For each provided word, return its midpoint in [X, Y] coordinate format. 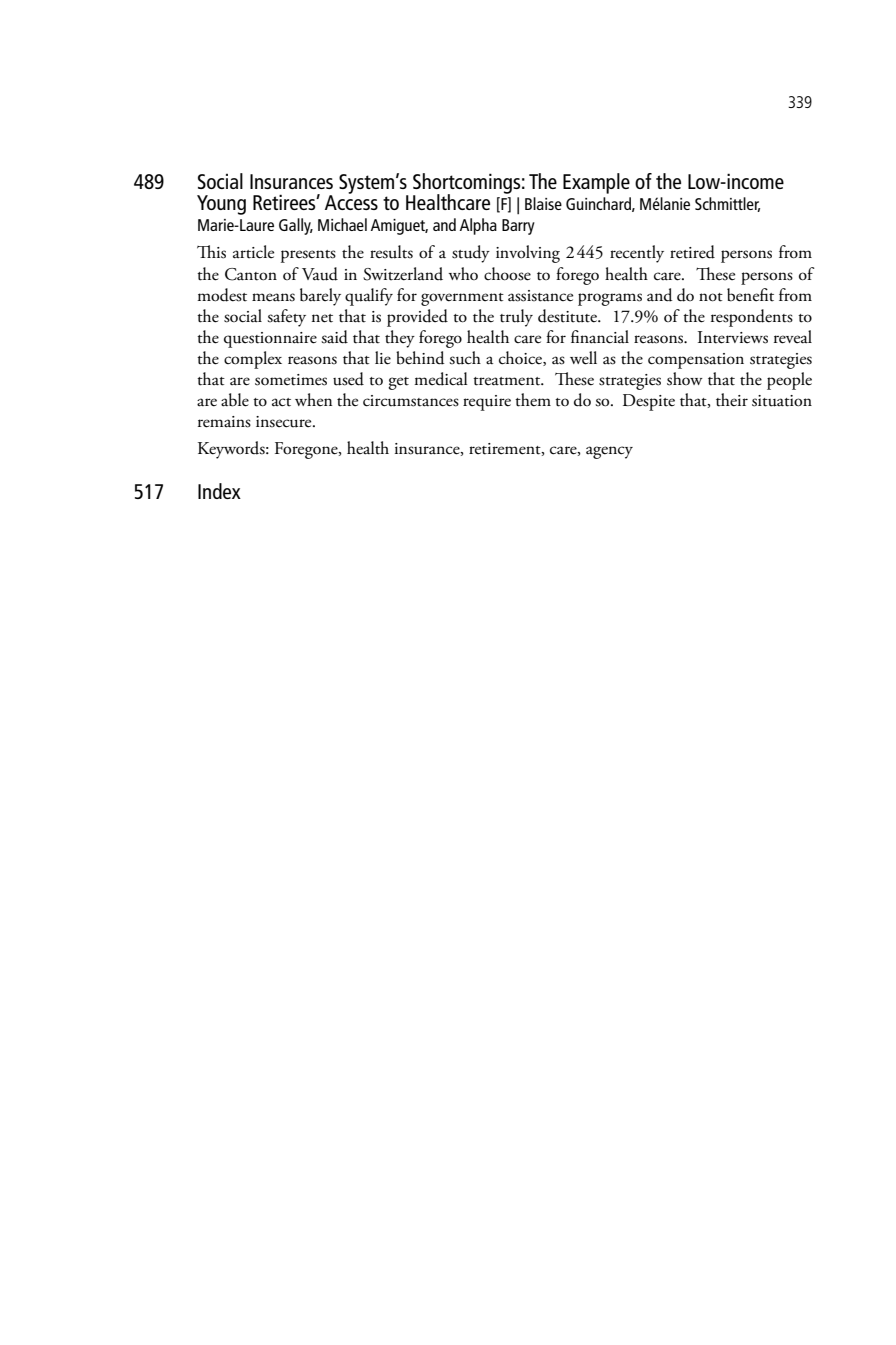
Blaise [543, 203]
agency [609, 452]
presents [308, 256]
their [732, 400]
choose [507, 274]
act [281, 402]
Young [221, 205]
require [487, 403]
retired [692, 252]
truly [516, 318]
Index [219, 491]
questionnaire [270, 340]
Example [596, 183]
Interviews [733, 337]
